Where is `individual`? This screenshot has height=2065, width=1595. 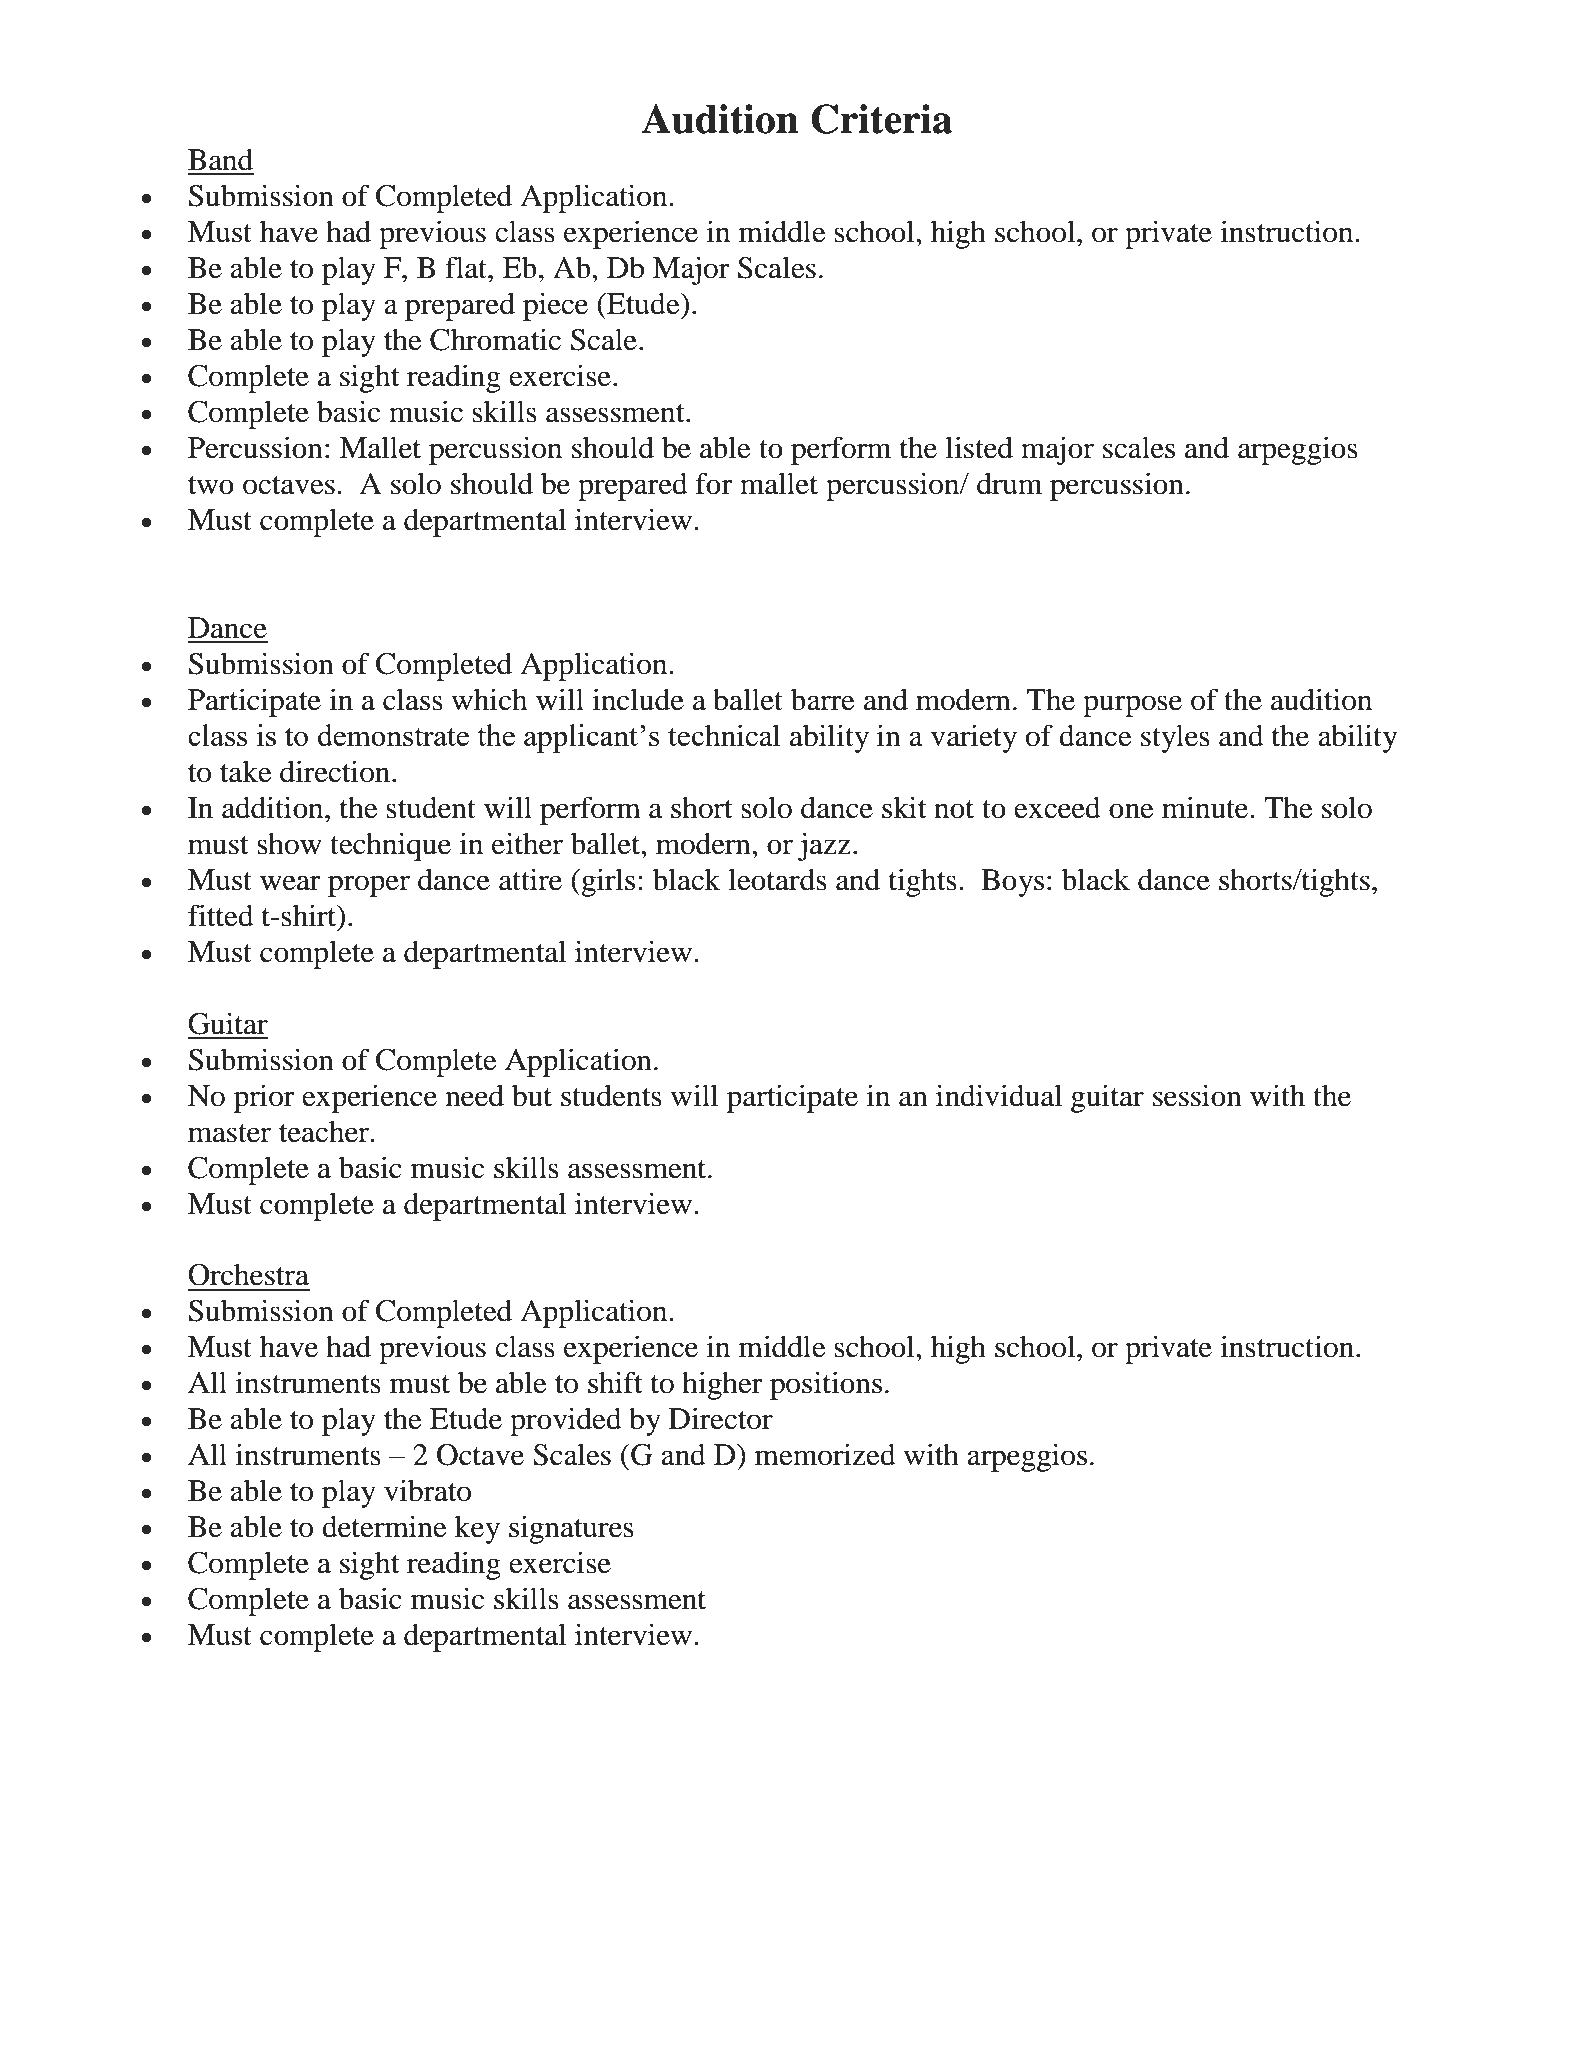 individual is located at coordinates (999, 1095).
